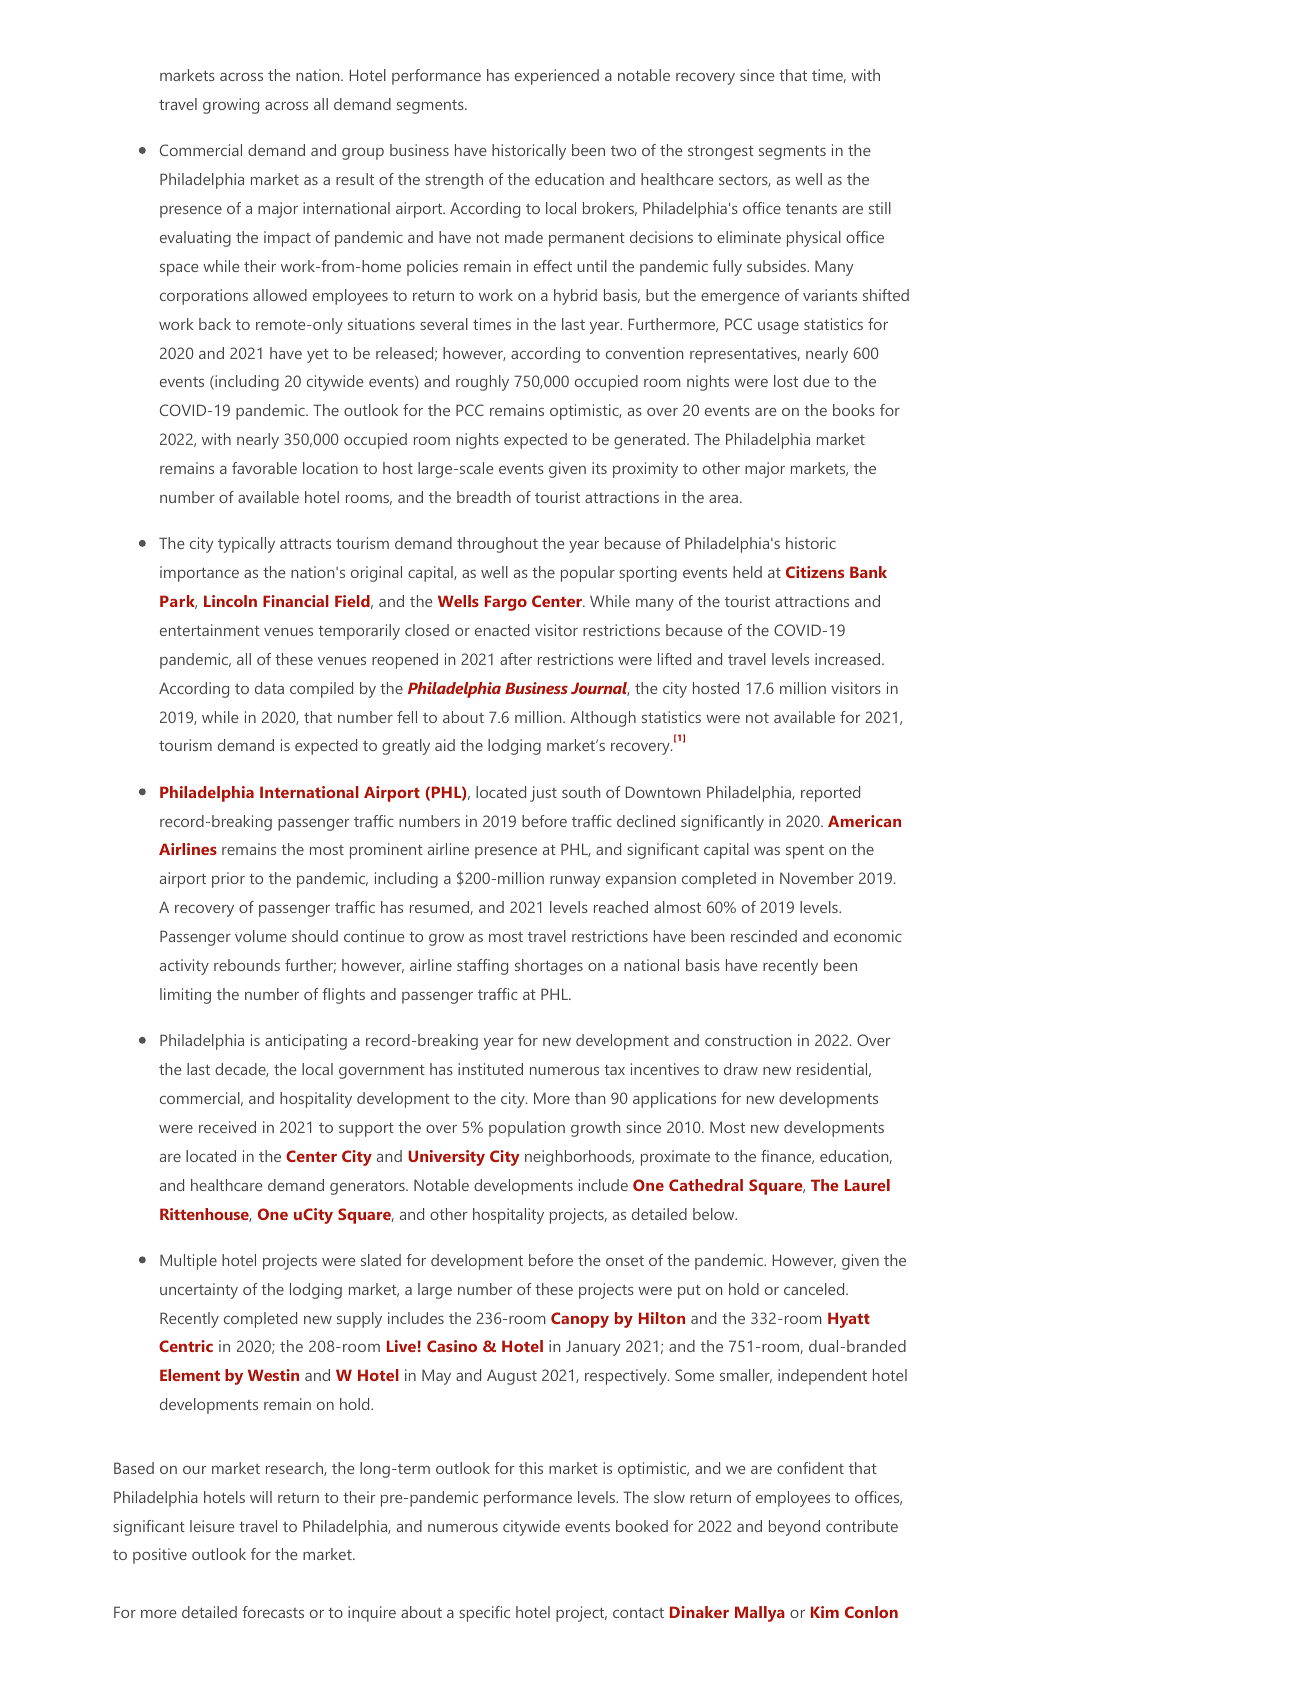 This document has height=1698, width=1312. Describe the element at coordinates (230, 601) in the document. I see `Lincoln` at that location.
